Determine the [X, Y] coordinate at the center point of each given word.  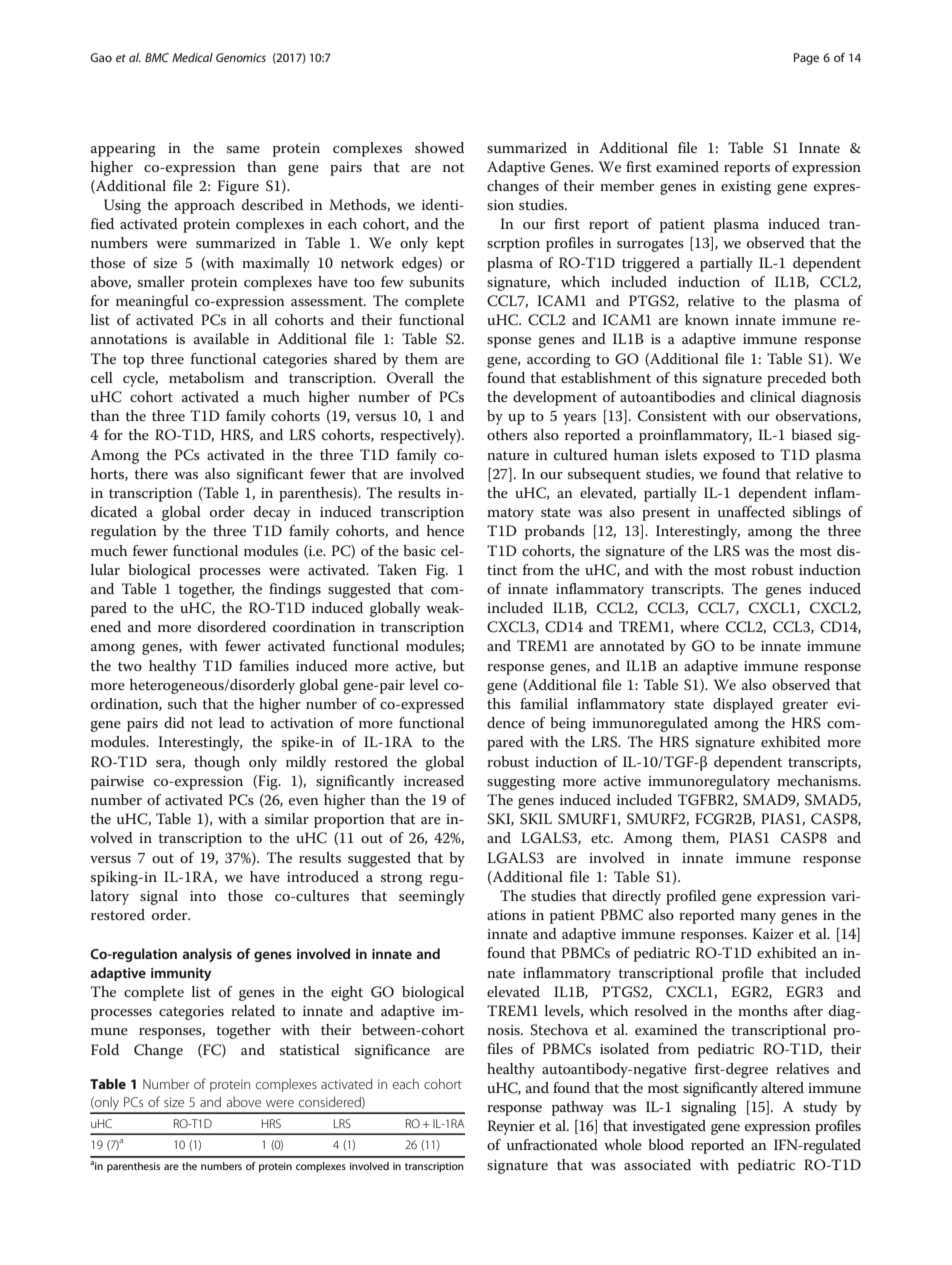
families [264, 665]
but [454, 665]
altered [783, 1087]
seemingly [432, 897]
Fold [105, 1049]
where [699, 626]
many [758, 918]
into [203, 896]
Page [806, 59]
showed [439, 147]
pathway [578, 1108]
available [221, 338]
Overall [410, 378]
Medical [192, 57]
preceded [796, 379]
